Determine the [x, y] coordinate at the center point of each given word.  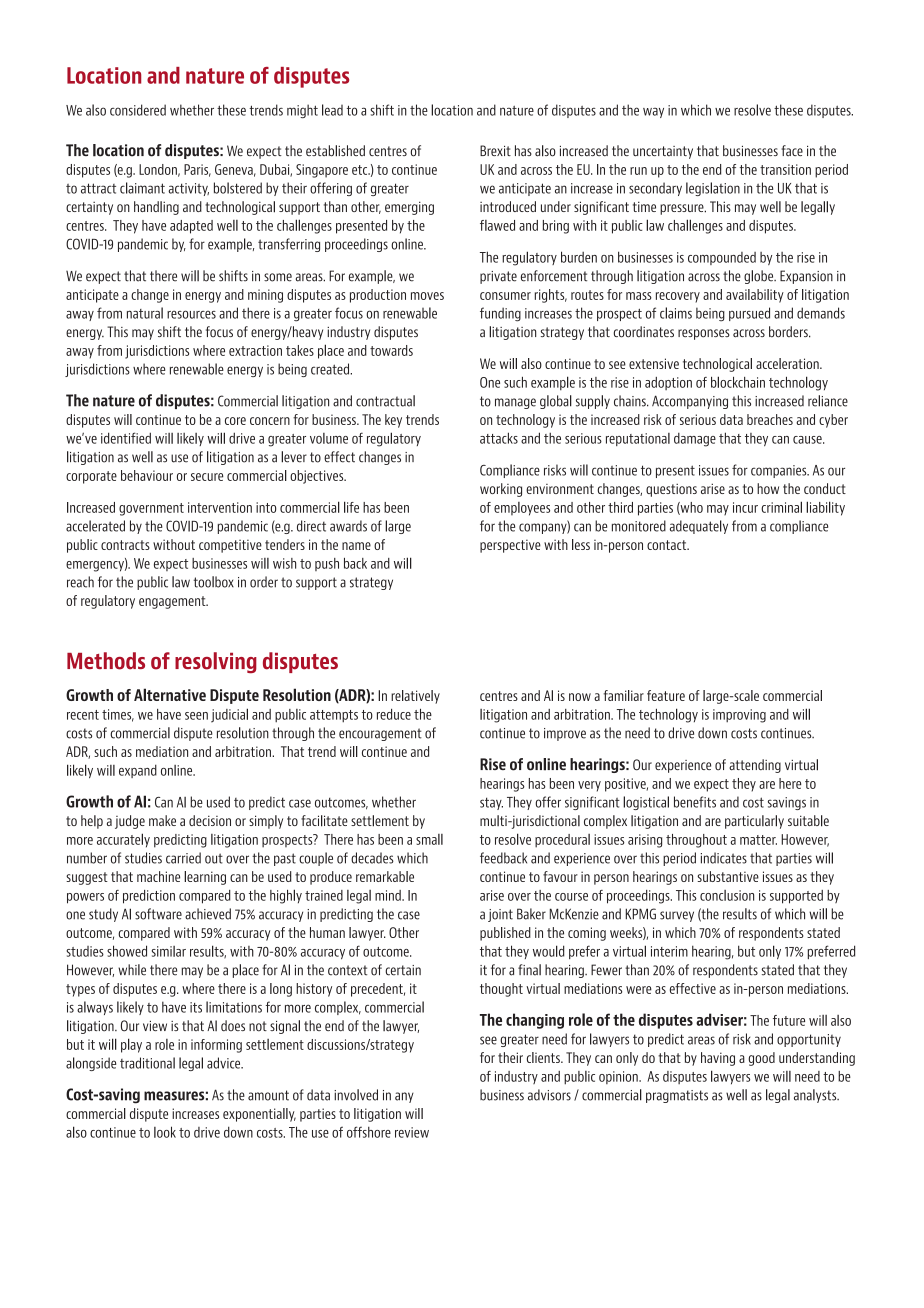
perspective [510, 546]
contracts [125, 545]
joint [500, 915]
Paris [197, 170]
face [792, 150]
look [165, 1132]
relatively [415, 697]
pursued [749, 314]
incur [745, 507]
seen [196, 716]
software [158, 914]
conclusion [727, 895]
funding [500, 314]
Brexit [495, 150]
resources [191, 314]
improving [739, 716]
